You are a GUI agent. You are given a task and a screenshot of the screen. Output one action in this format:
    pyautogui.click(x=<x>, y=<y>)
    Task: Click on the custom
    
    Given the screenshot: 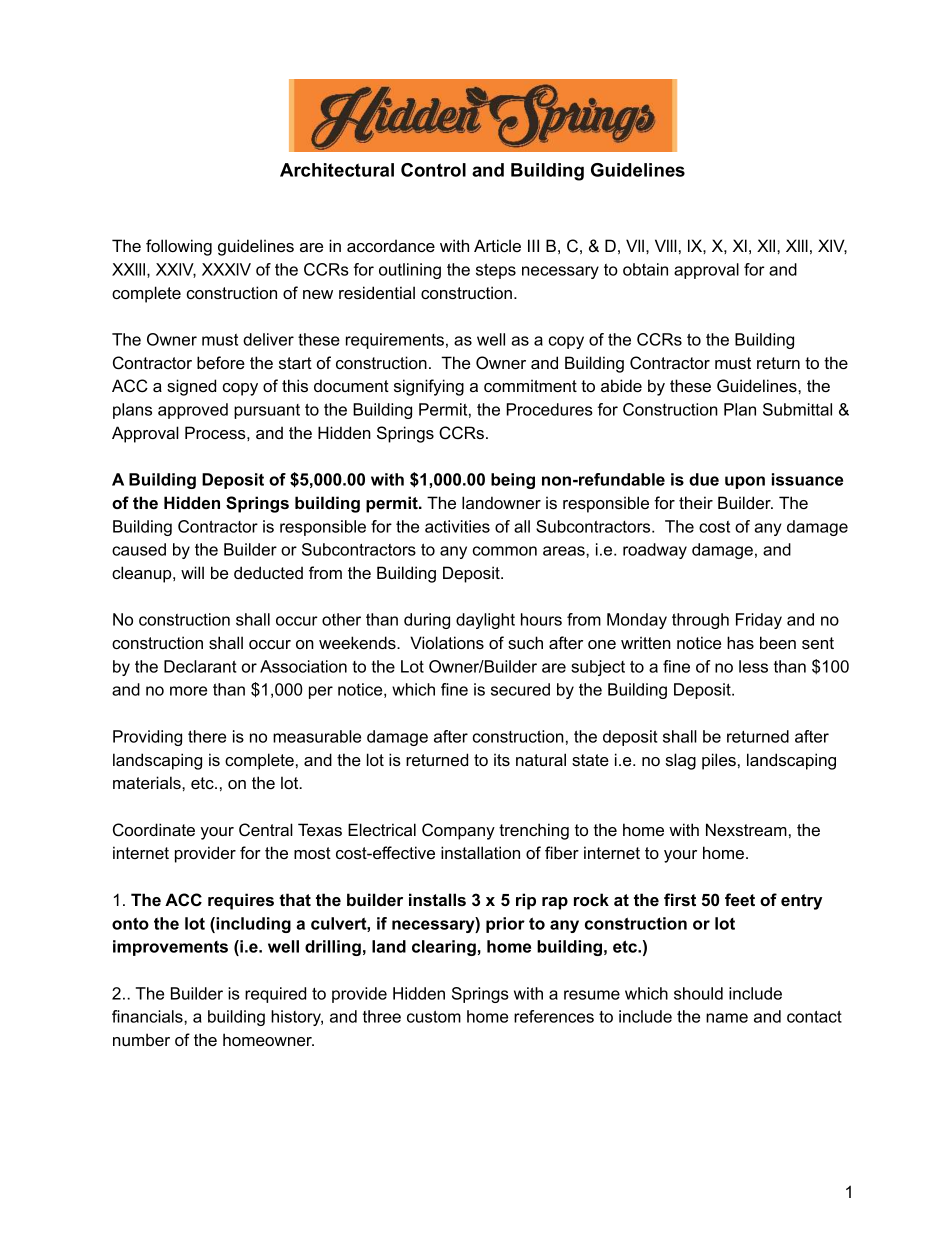 What is the action you would take?
    pyautogui.click(x=434, y=1016)
